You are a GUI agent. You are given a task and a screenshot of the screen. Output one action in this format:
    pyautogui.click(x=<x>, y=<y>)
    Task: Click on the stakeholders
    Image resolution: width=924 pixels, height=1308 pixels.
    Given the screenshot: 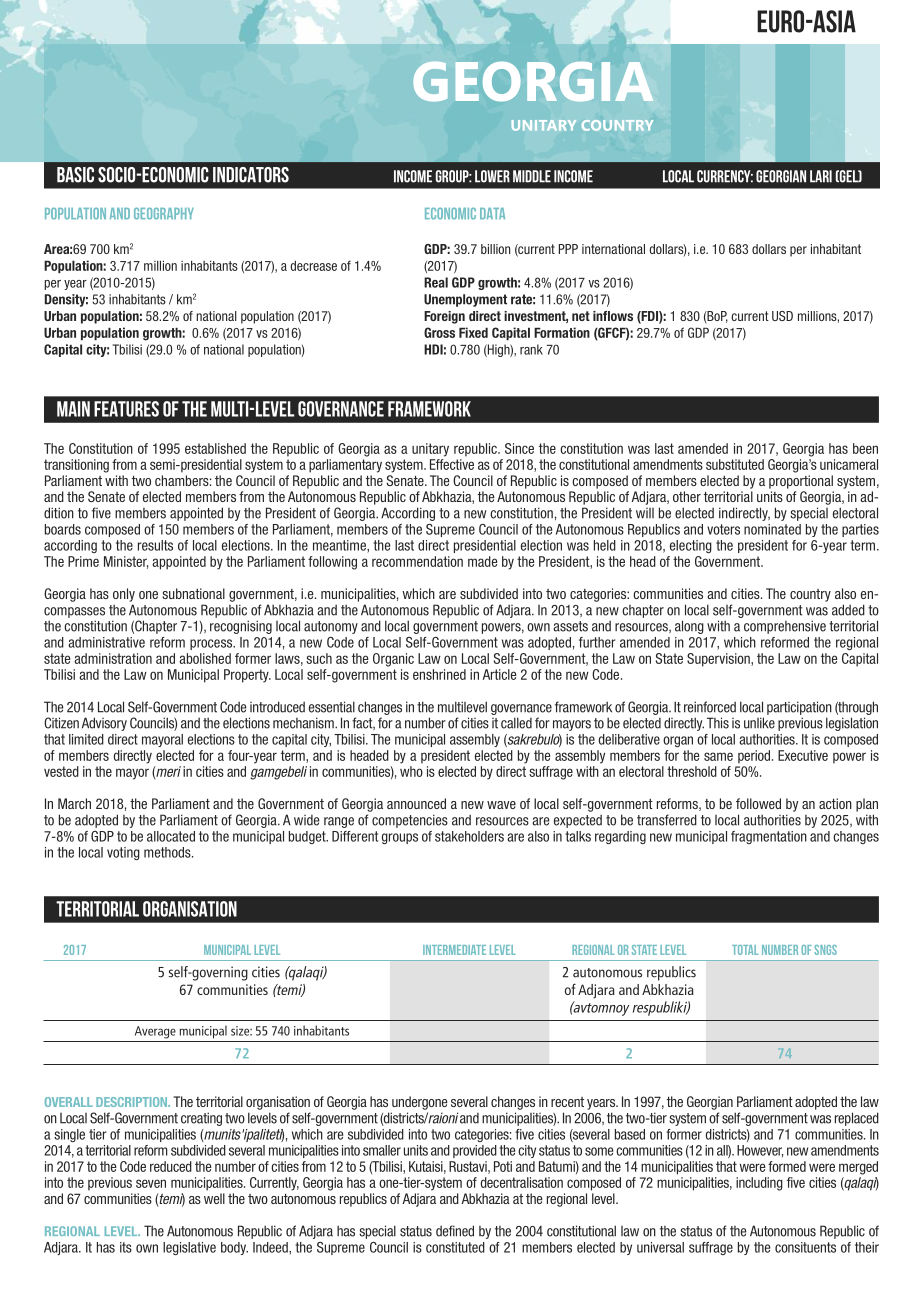 What is the action you would take?
    pyautogui.click(x=469, y=836)
